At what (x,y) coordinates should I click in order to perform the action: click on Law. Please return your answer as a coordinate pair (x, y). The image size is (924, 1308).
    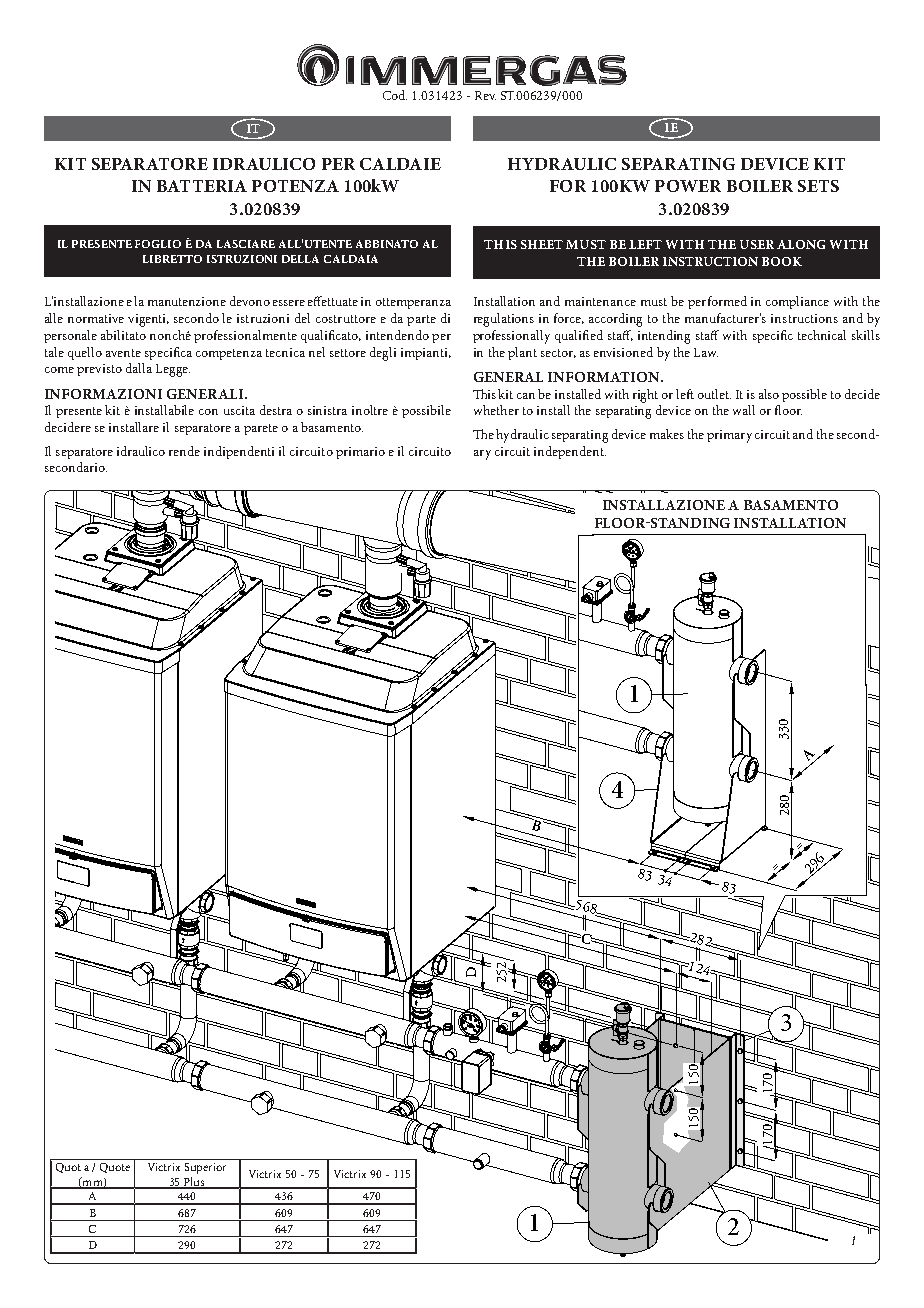
    Looking at the image, I should click on (706, 352).
